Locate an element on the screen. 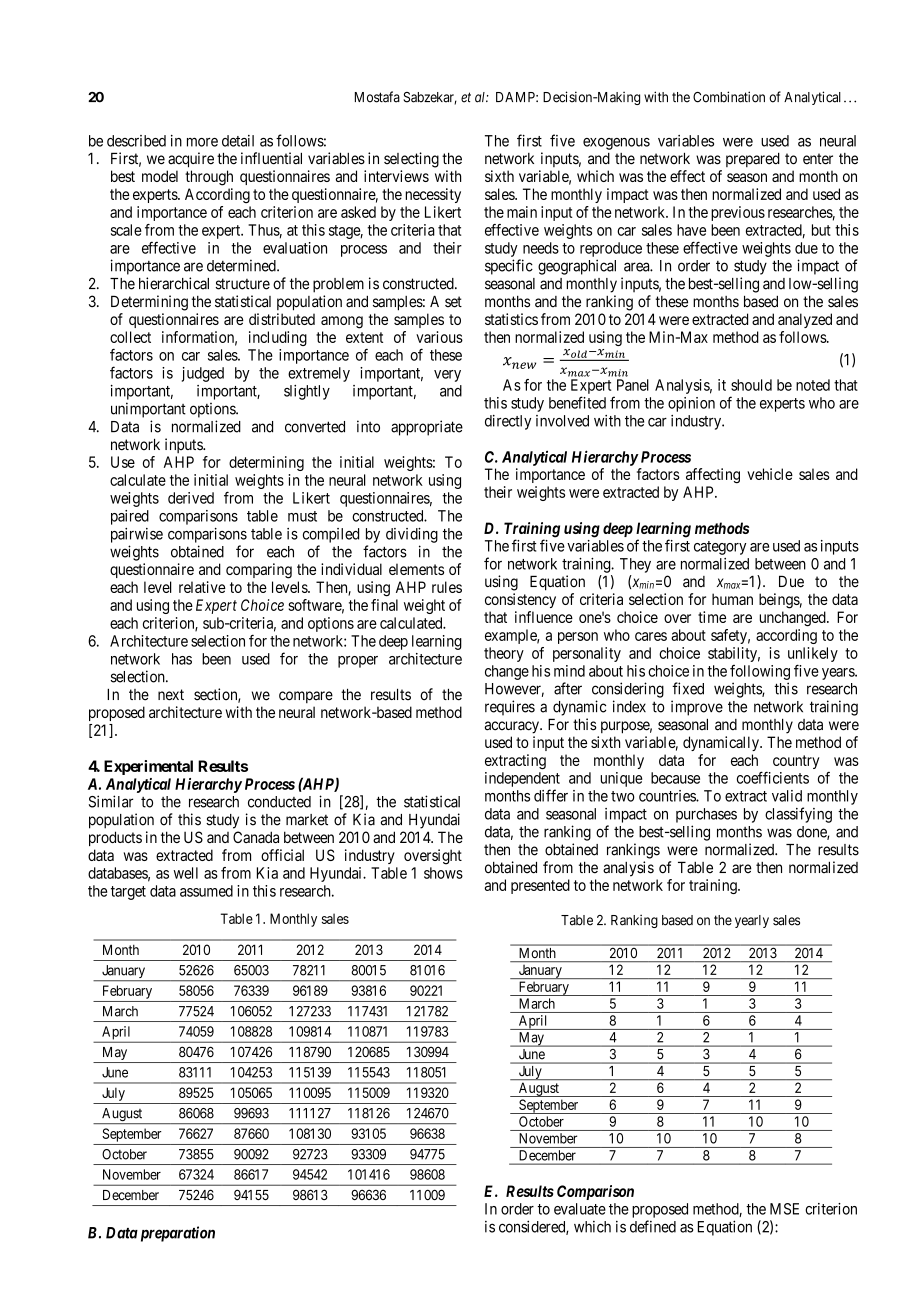  MSE is located at coordinates (784, 1209).
